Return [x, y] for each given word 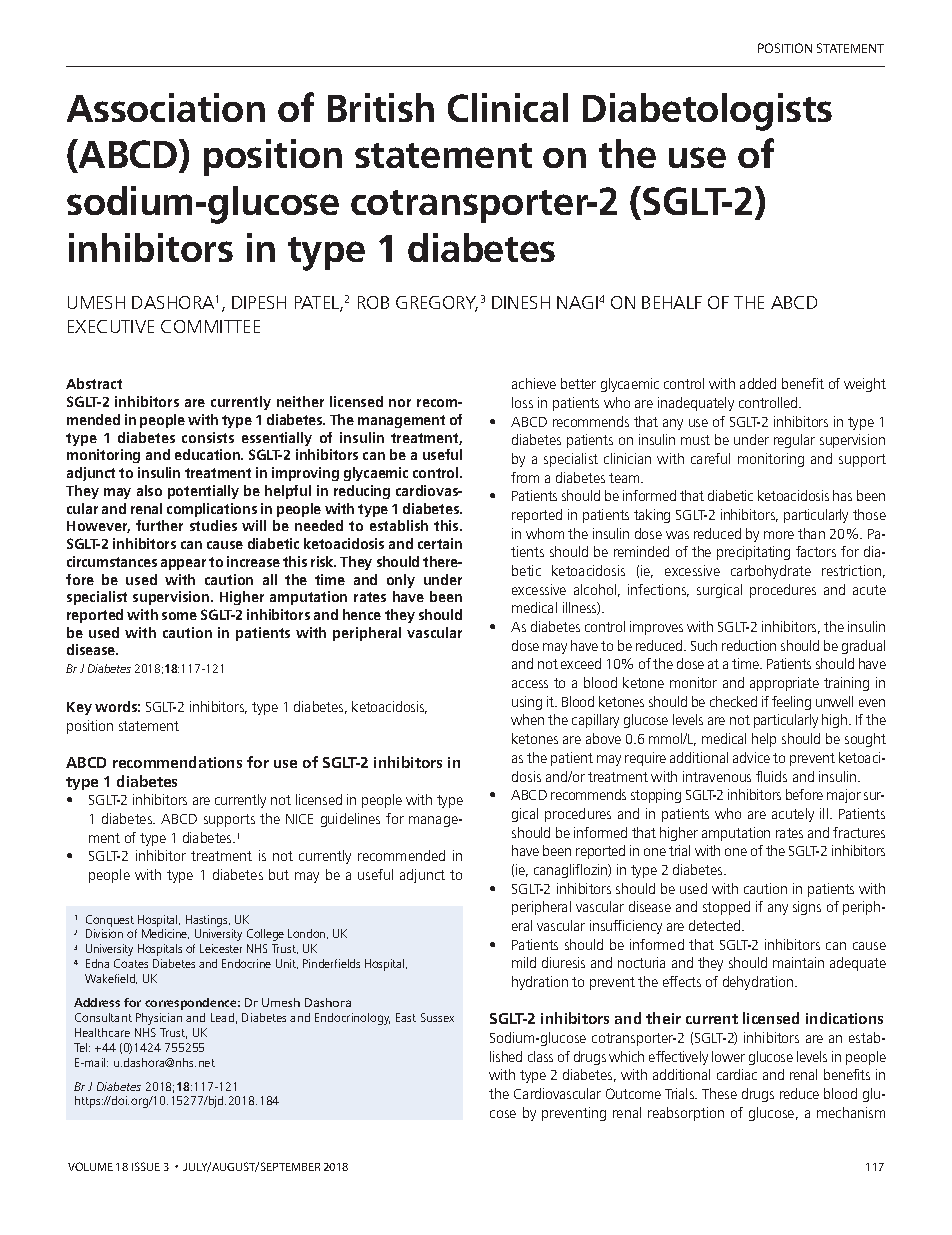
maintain [798, 962]
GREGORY [437, 303]
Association [166, 107]
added [758, 383]
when [527, 719]
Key [79, 708]
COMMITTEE [210, 326]
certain [440, 543]
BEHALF [672, 302]
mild [524, 962]
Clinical [508, 107]
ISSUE [146, 1166]
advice [751, 757]
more [779, 535]
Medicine [165, 934]
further [159, 525]
